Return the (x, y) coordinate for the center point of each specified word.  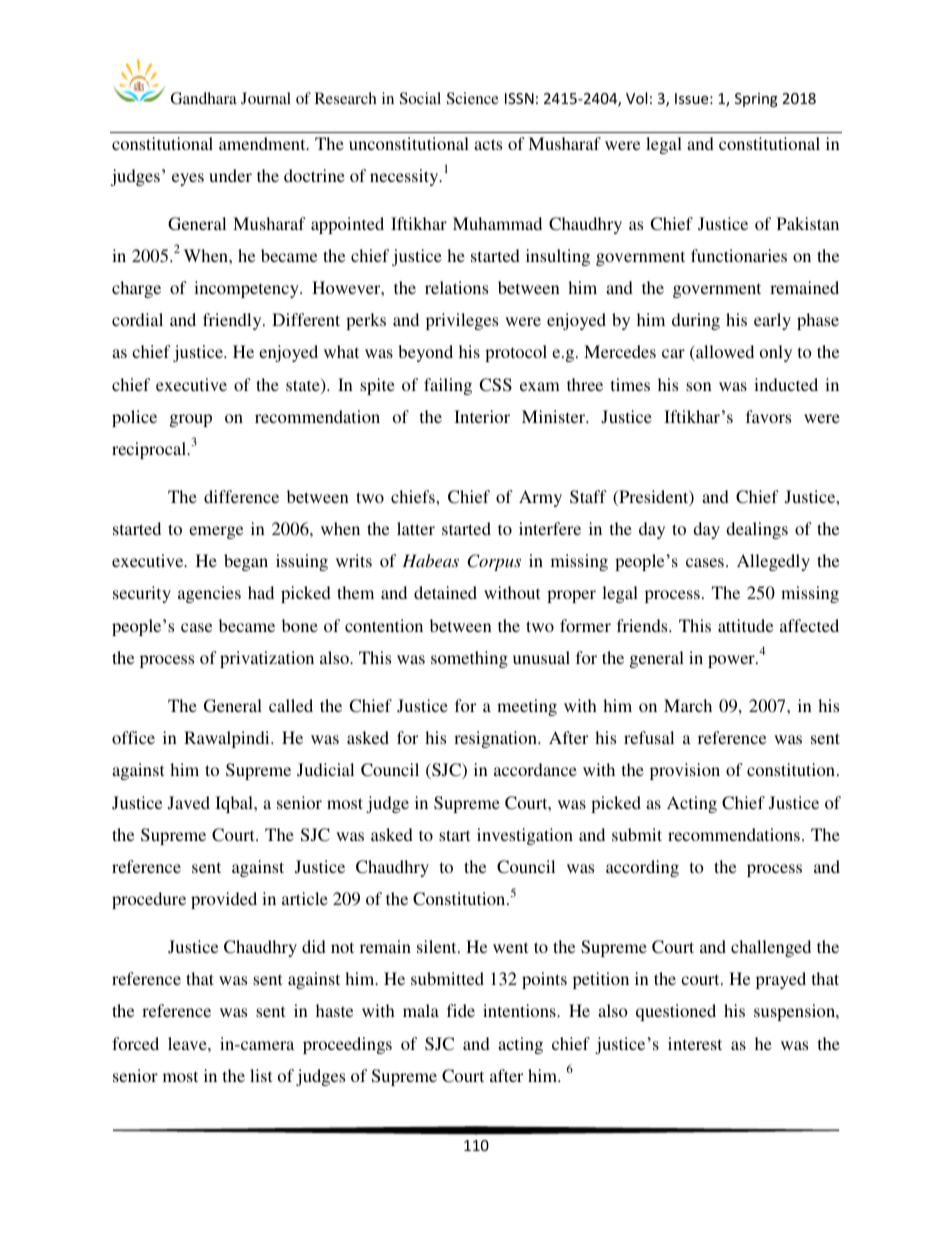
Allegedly (773, 562)
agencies (209, 594)
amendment (263, 143)
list (261, 1075)
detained (445, 592)
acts (488, 144)
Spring (756, 100)
